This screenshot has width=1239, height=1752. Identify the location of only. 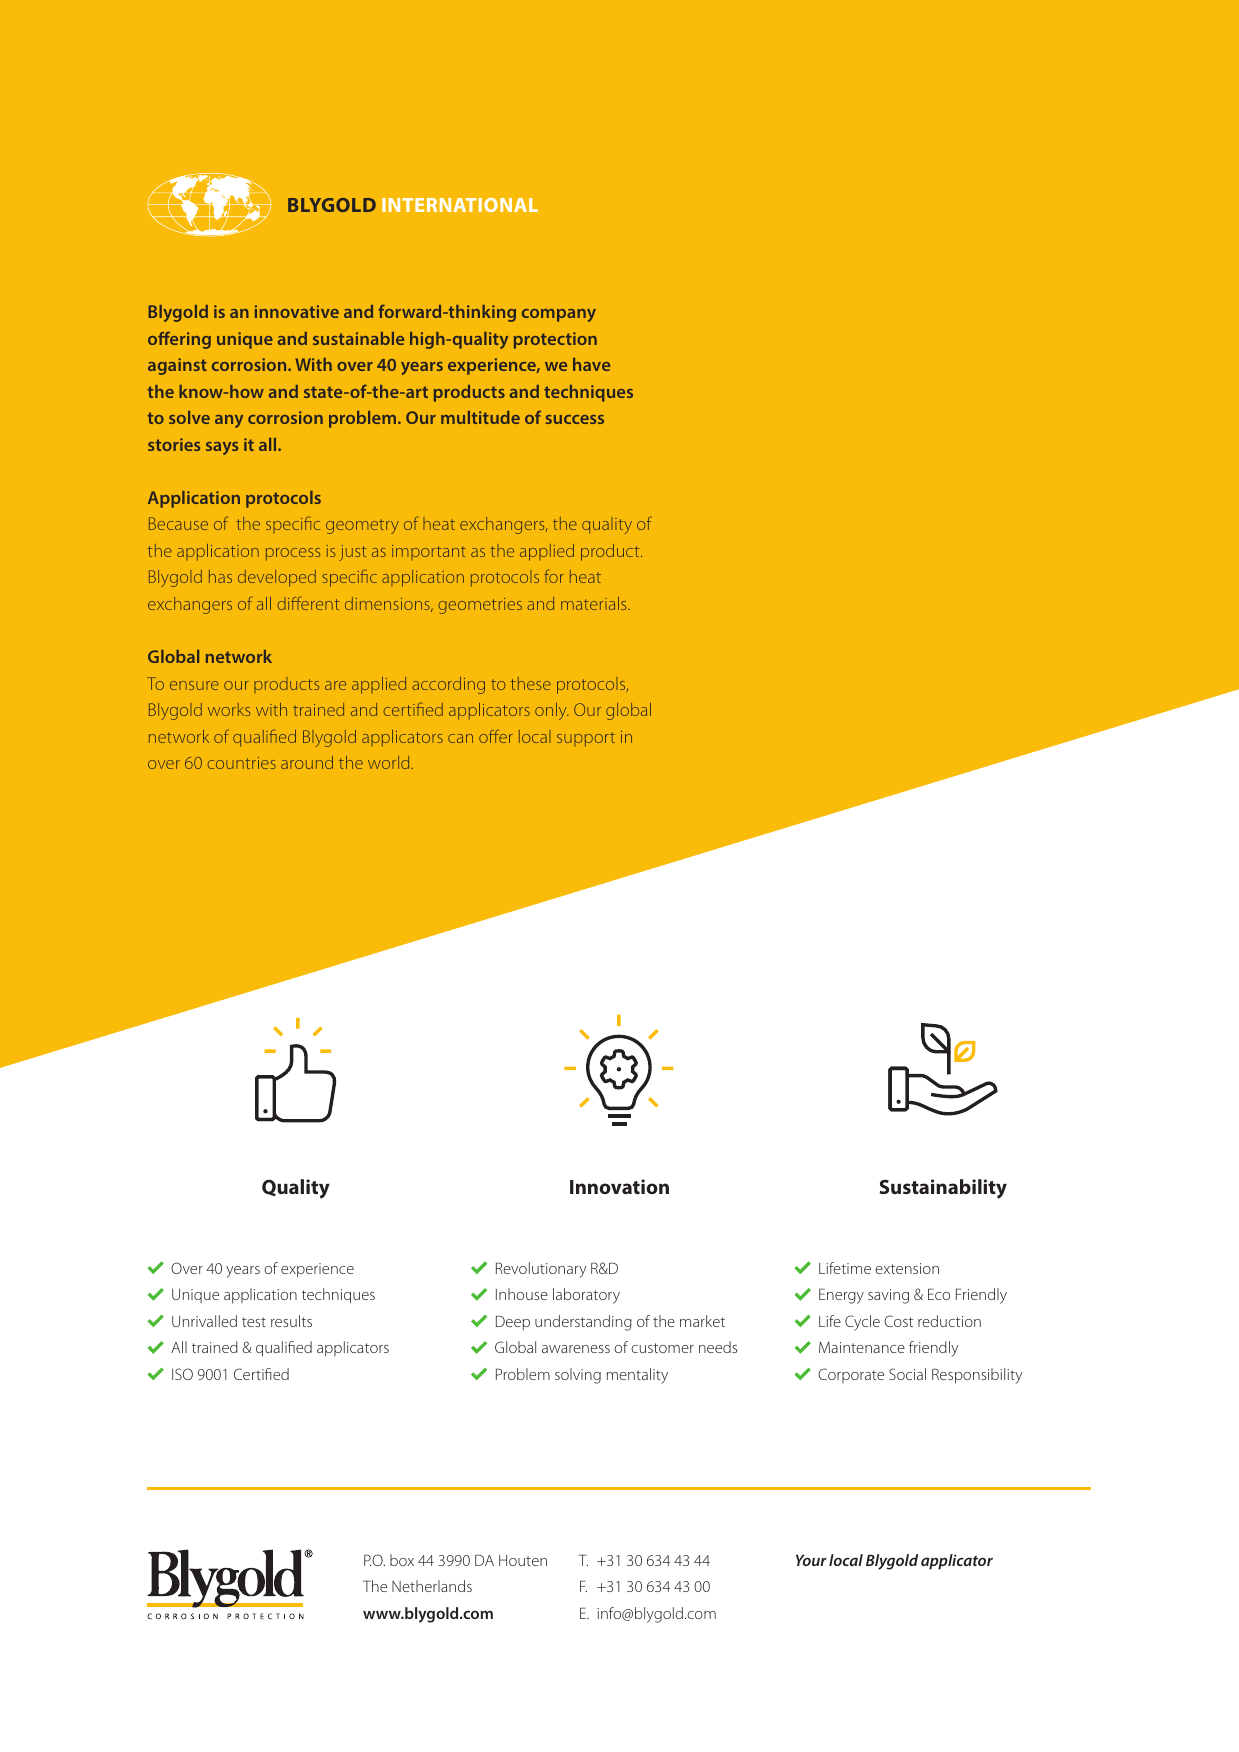
(552, 711).
